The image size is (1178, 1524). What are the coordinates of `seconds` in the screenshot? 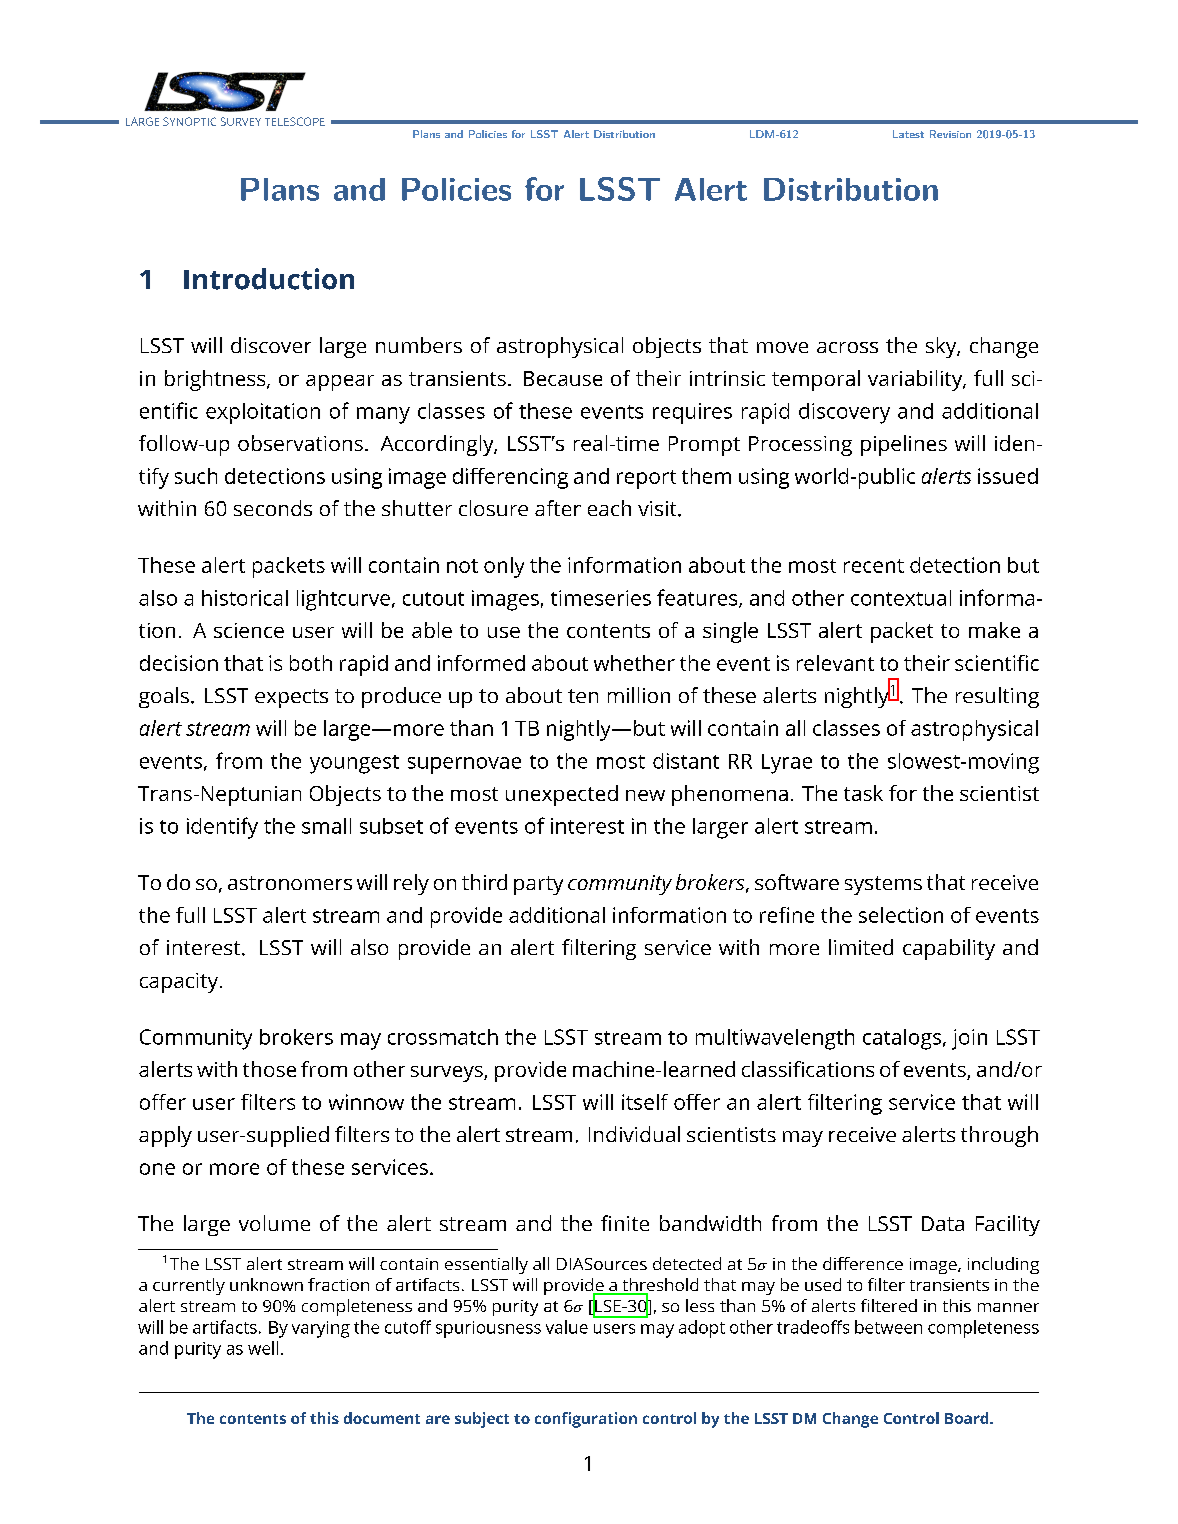 It's located at (273, 508).
